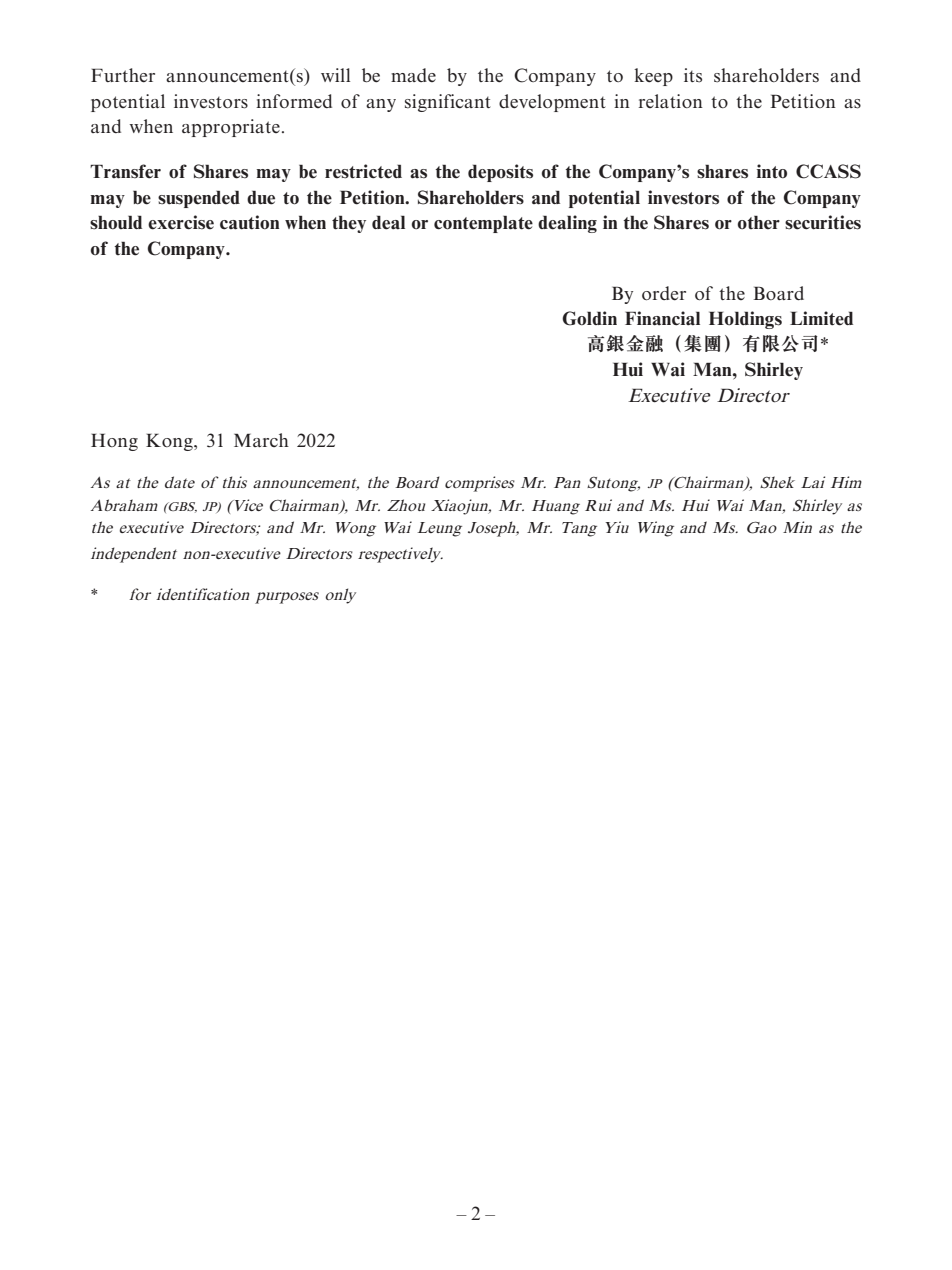  What do you see at coordinates (181, 222) in the image?
I see `exercise` at bounding box center [181, 222].
